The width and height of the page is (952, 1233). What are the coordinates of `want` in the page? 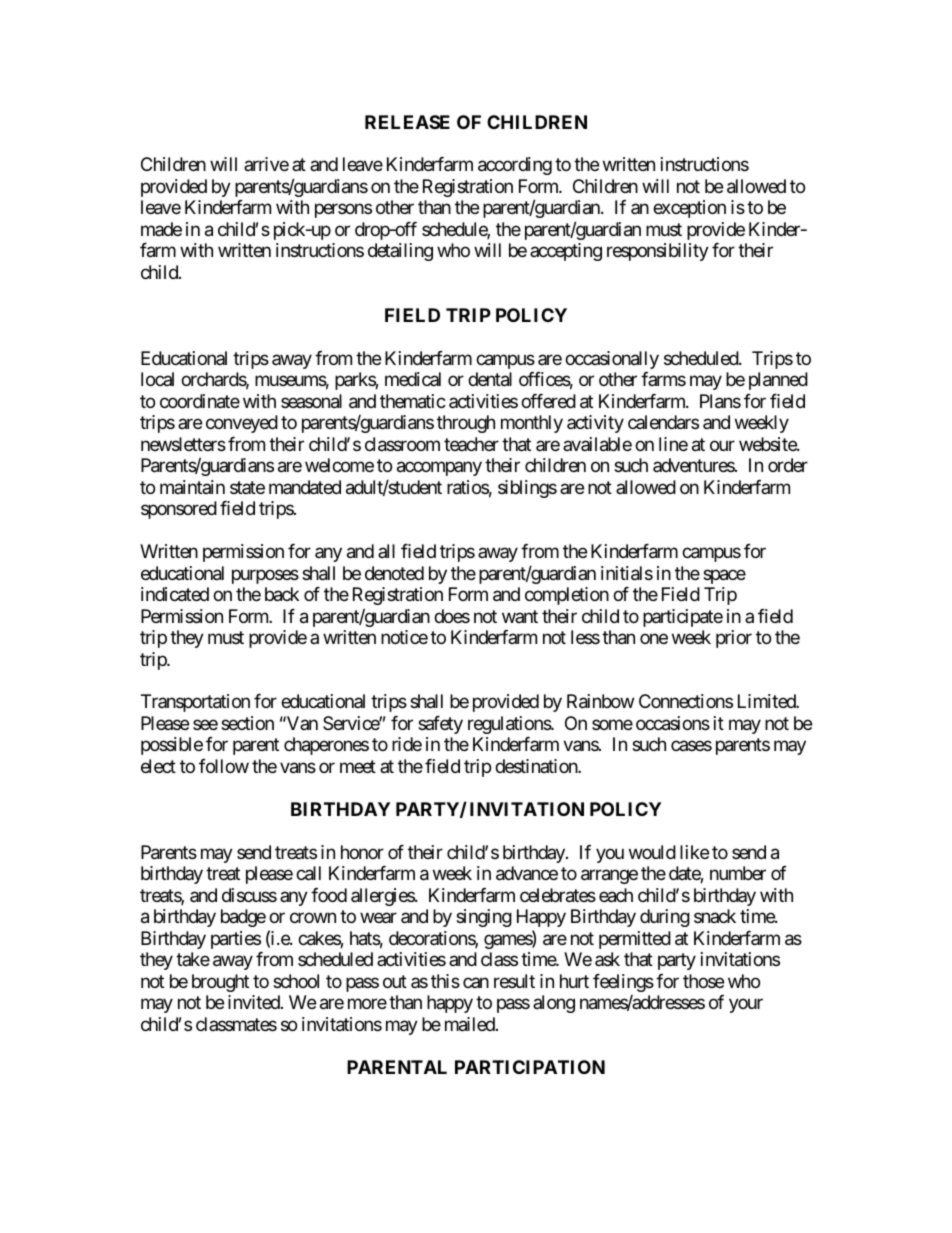 It's located at (520, 616).
